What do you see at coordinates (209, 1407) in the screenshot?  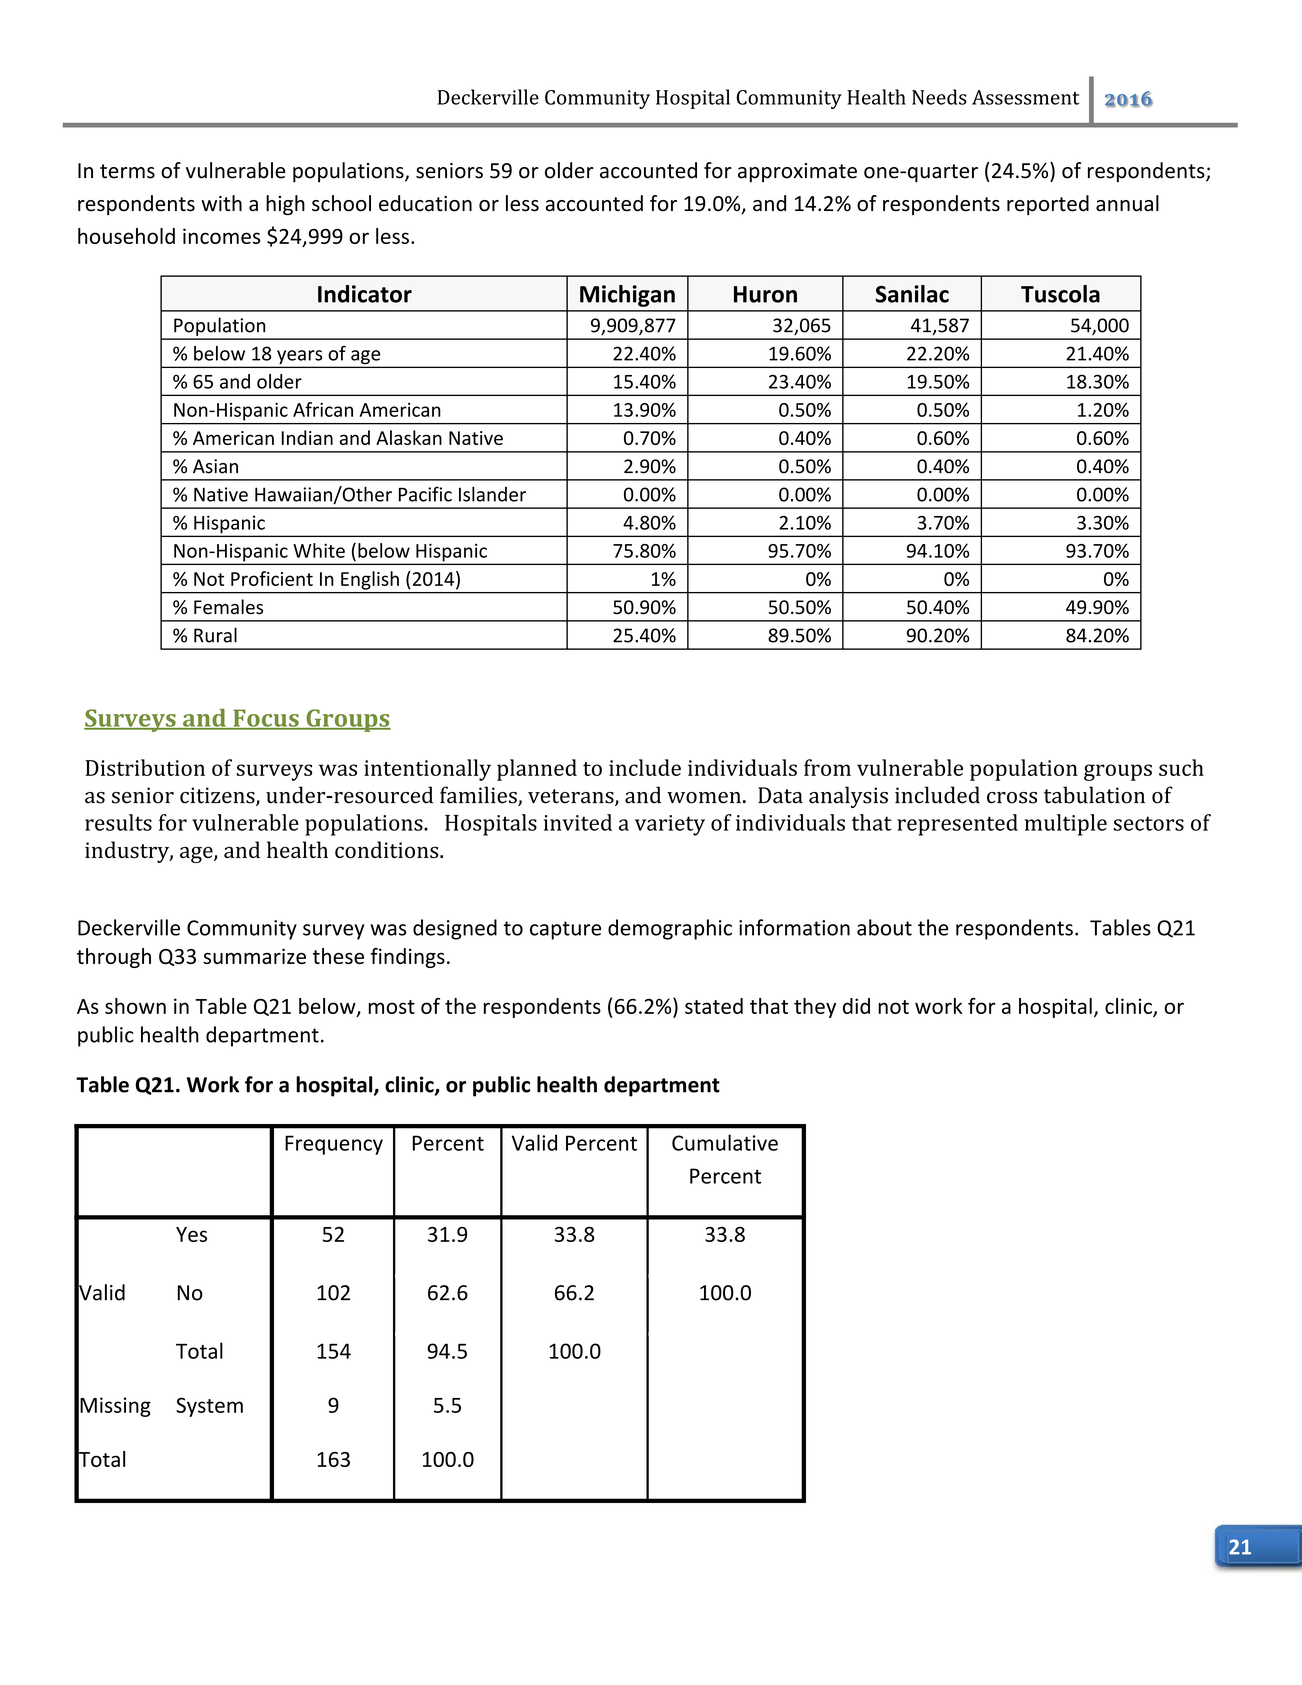 I see `System` at bounding box center [209, 1407].
